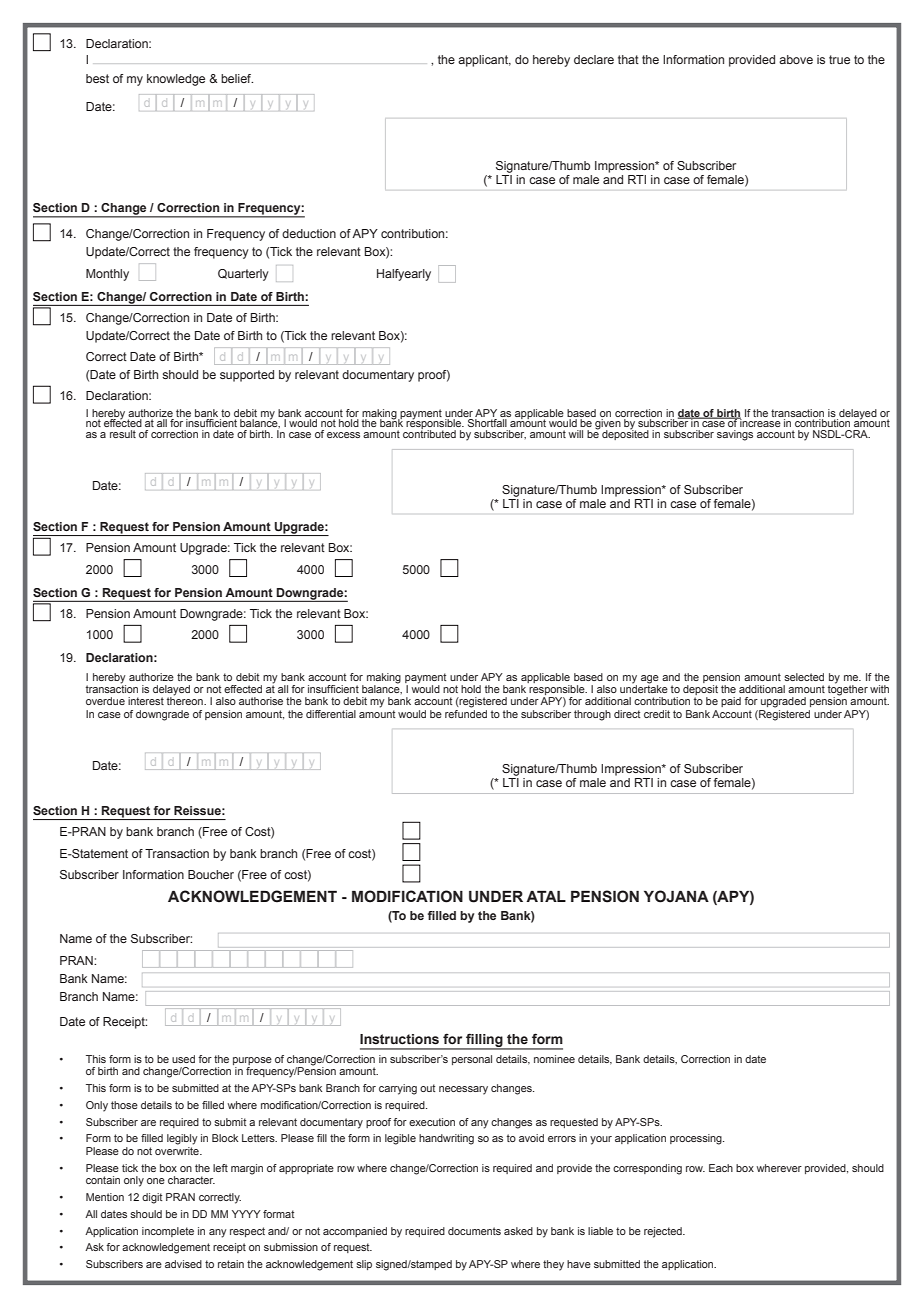 This image has width=924, height=1308. I want to click on documents, so click(474, 1231).
